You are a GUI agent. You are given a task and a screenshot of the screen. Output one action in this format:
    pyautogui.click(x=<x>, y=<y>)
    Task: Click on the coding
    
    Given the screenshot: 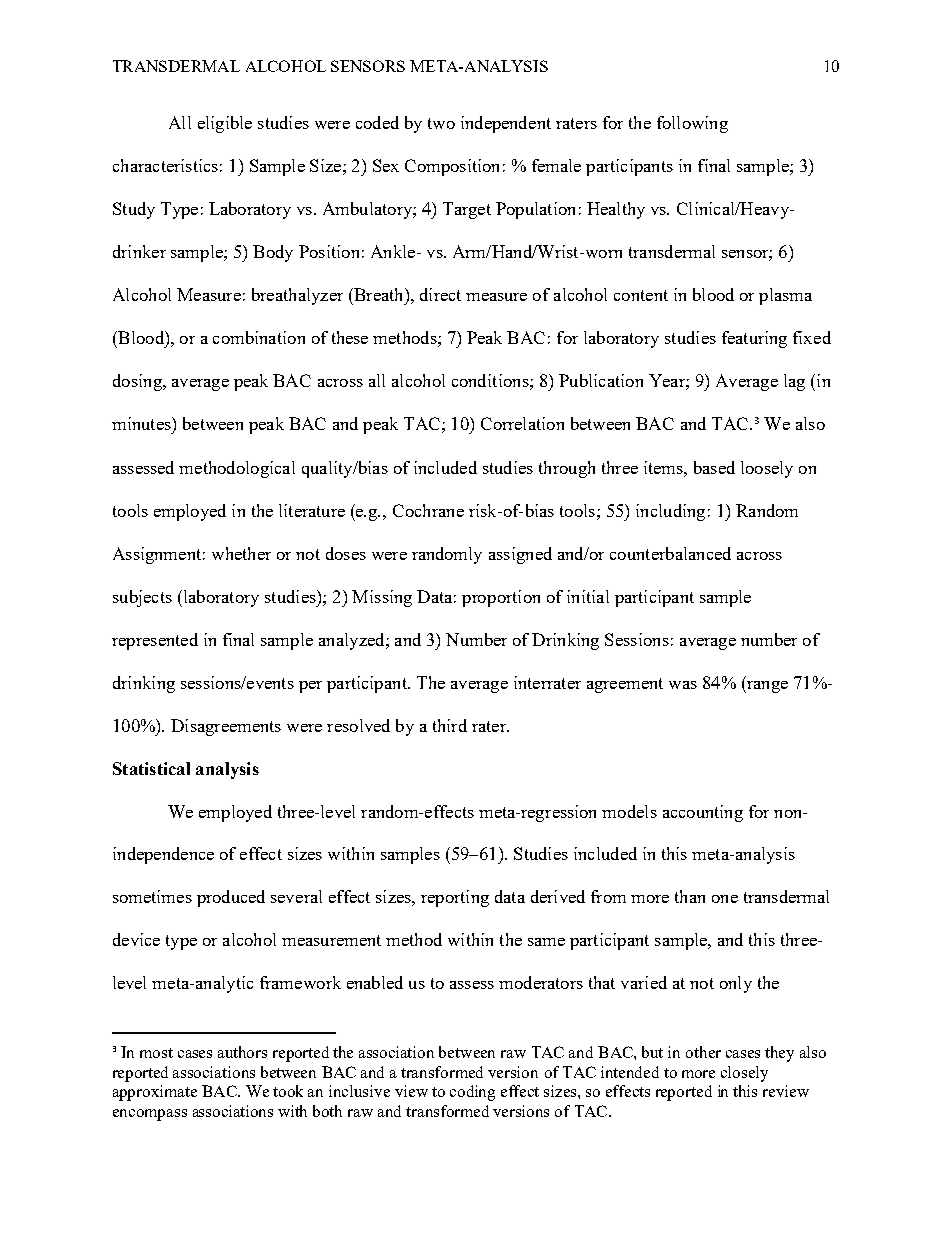 What is the action you would take?
    pyautogui.click(x=472, y=1093)
